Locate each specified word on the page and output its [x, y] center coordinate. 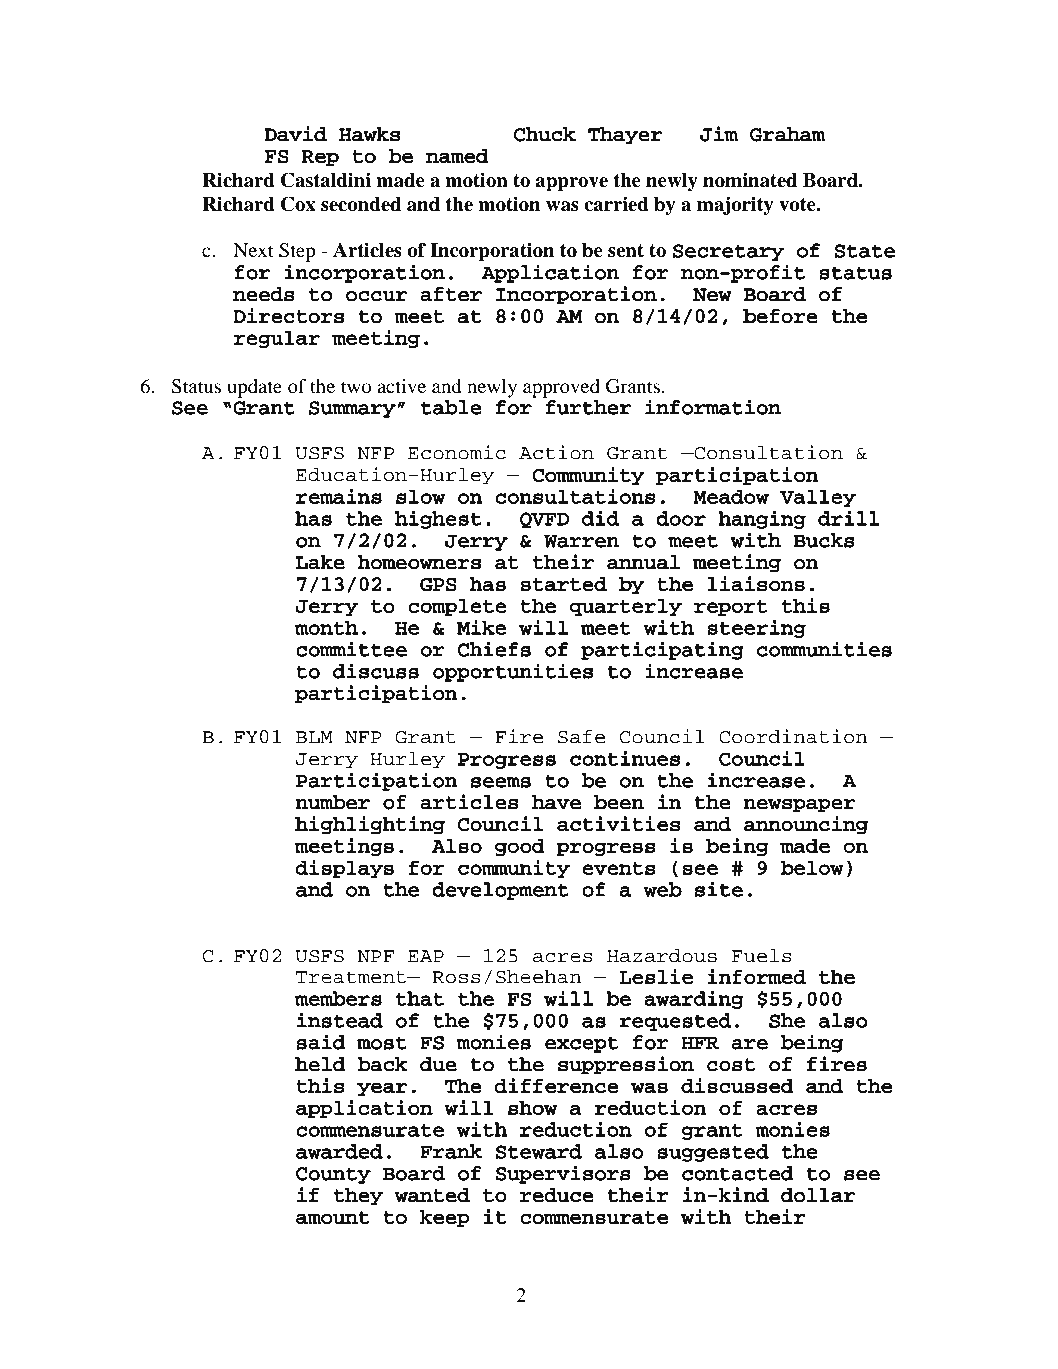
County [333, 1175]
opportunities [513, 672]
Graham [787, 134]
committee [351, 649]
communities [824, 649]
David [295, 134]
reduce [557, 1195]
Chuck [545, 134]
